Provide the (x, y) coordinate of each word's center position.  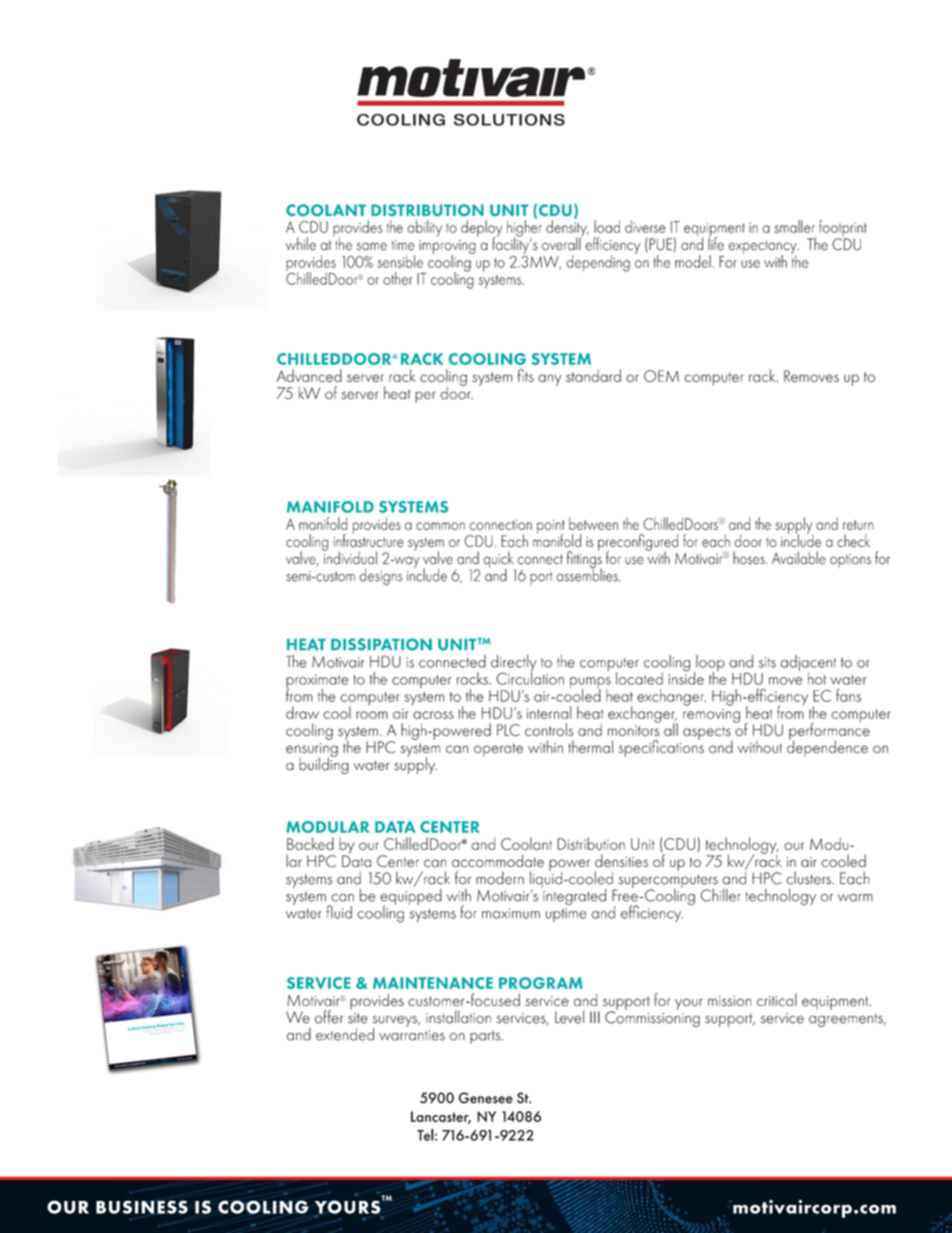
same (372, 246)
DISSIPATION (381, 644)
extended (345, 1034)
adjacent (808, 664)
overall (562, 243)
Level (569, 1017)
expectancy (764, 248)
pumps (590, 684)
